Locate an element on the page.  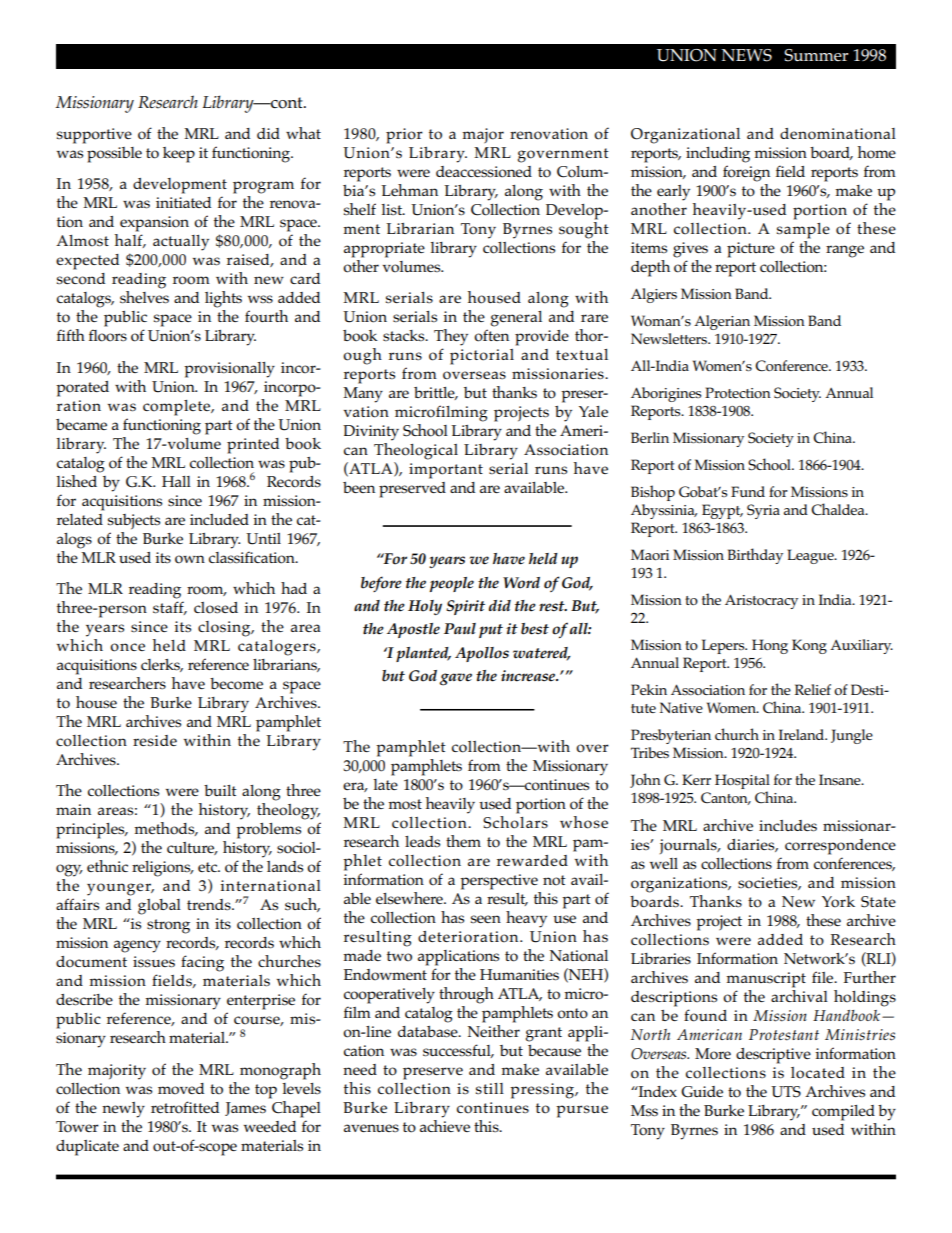
Summer is located at coordinates (816, 55).
